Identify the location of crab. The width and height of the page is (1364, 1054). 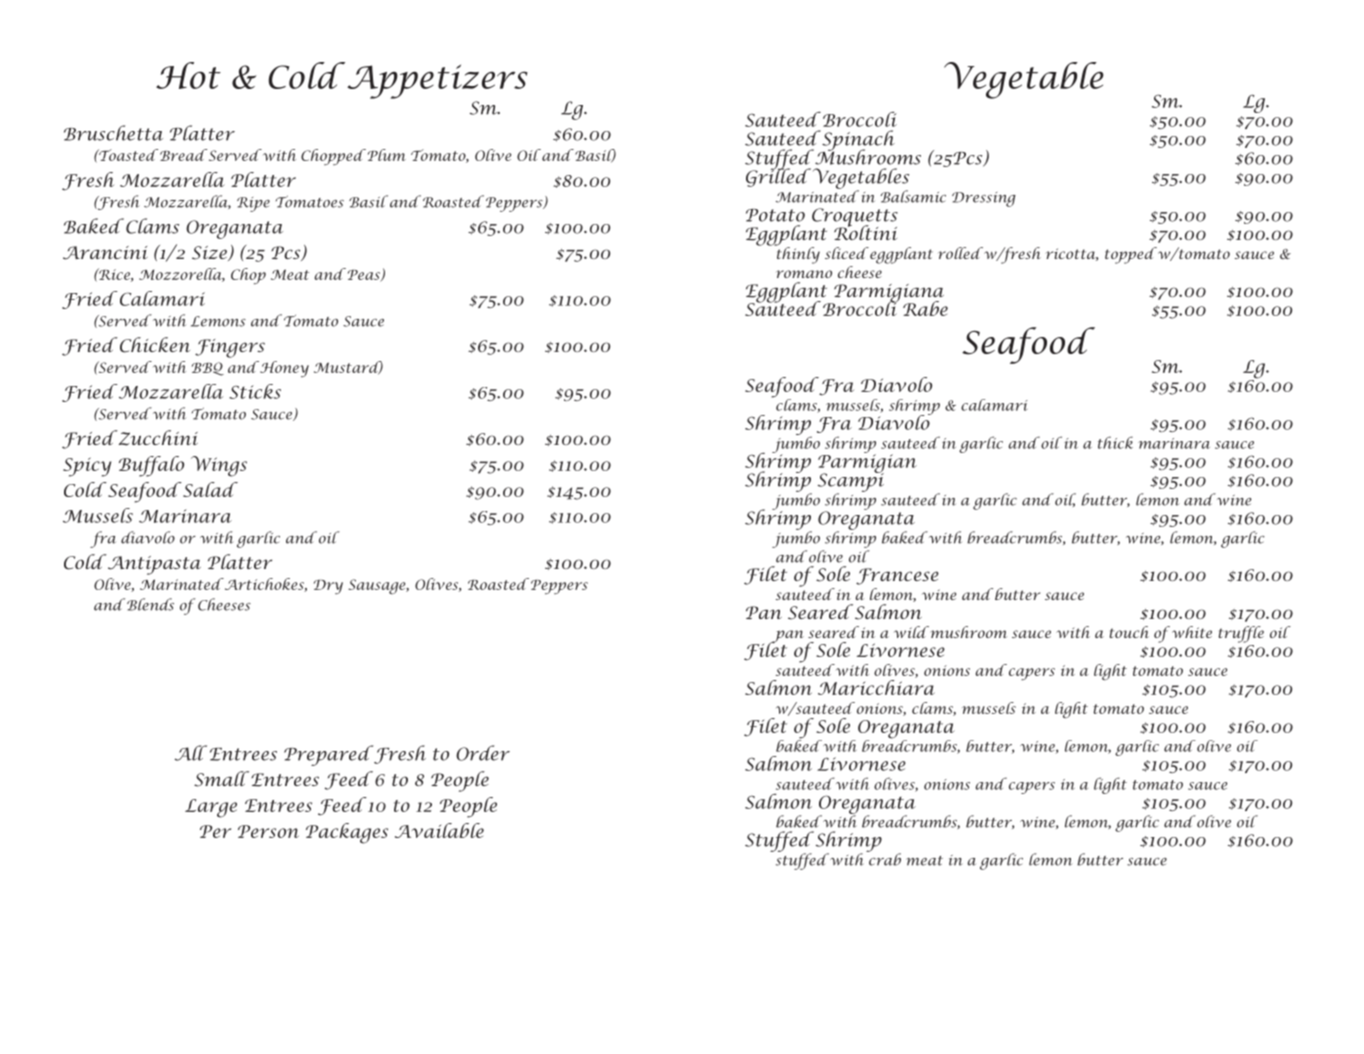
(884, 858).
